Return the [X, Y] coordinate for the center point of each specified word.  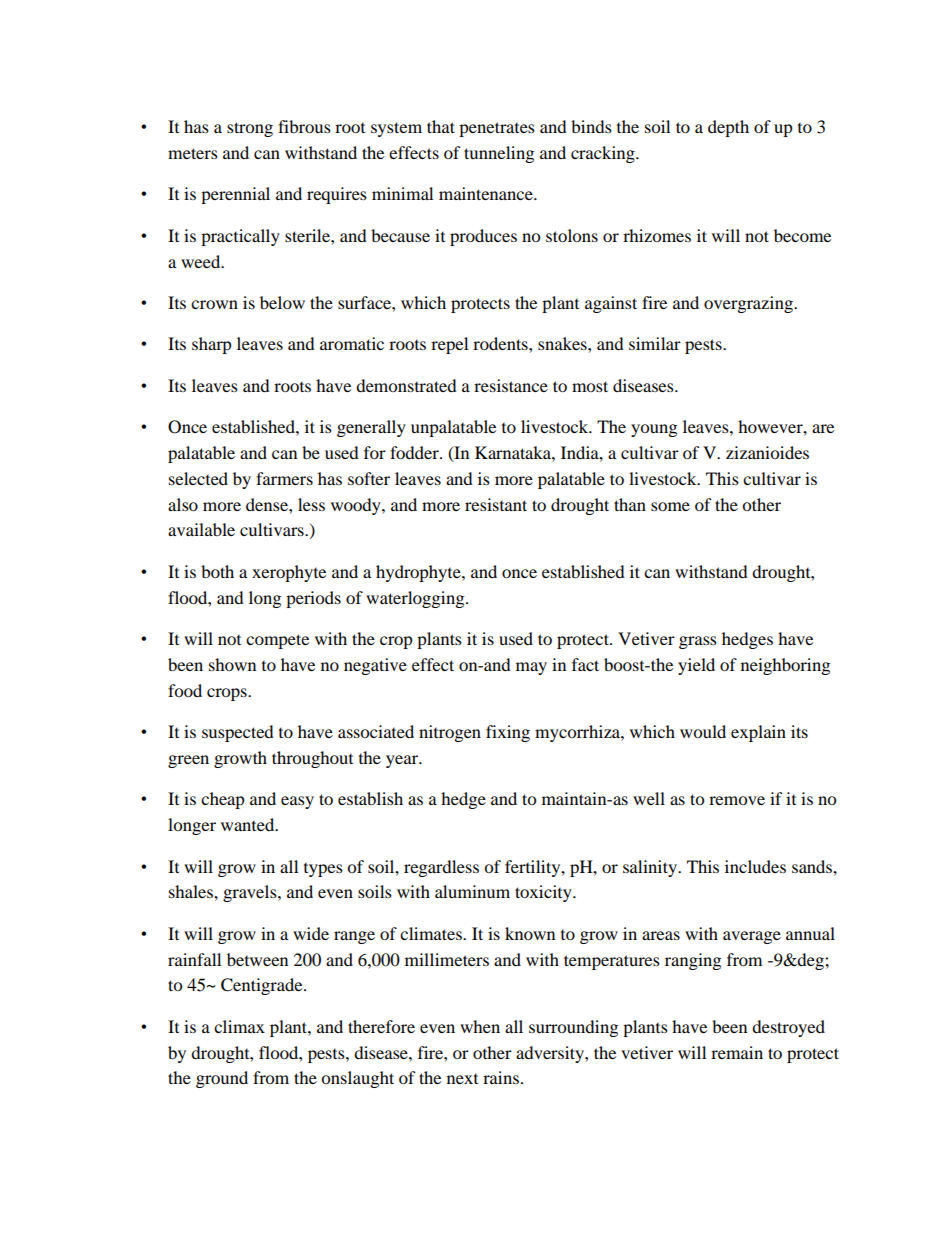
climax [239, 1026]
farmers [284, 478]
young [654, 430]
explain [758, 733]
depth [728, 128]
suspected [238, 733]
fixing [508, 733]
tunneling [499, 154]
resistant [496, 504]
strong [250, 129]
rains [501, 1077]
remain [737, 1052]
